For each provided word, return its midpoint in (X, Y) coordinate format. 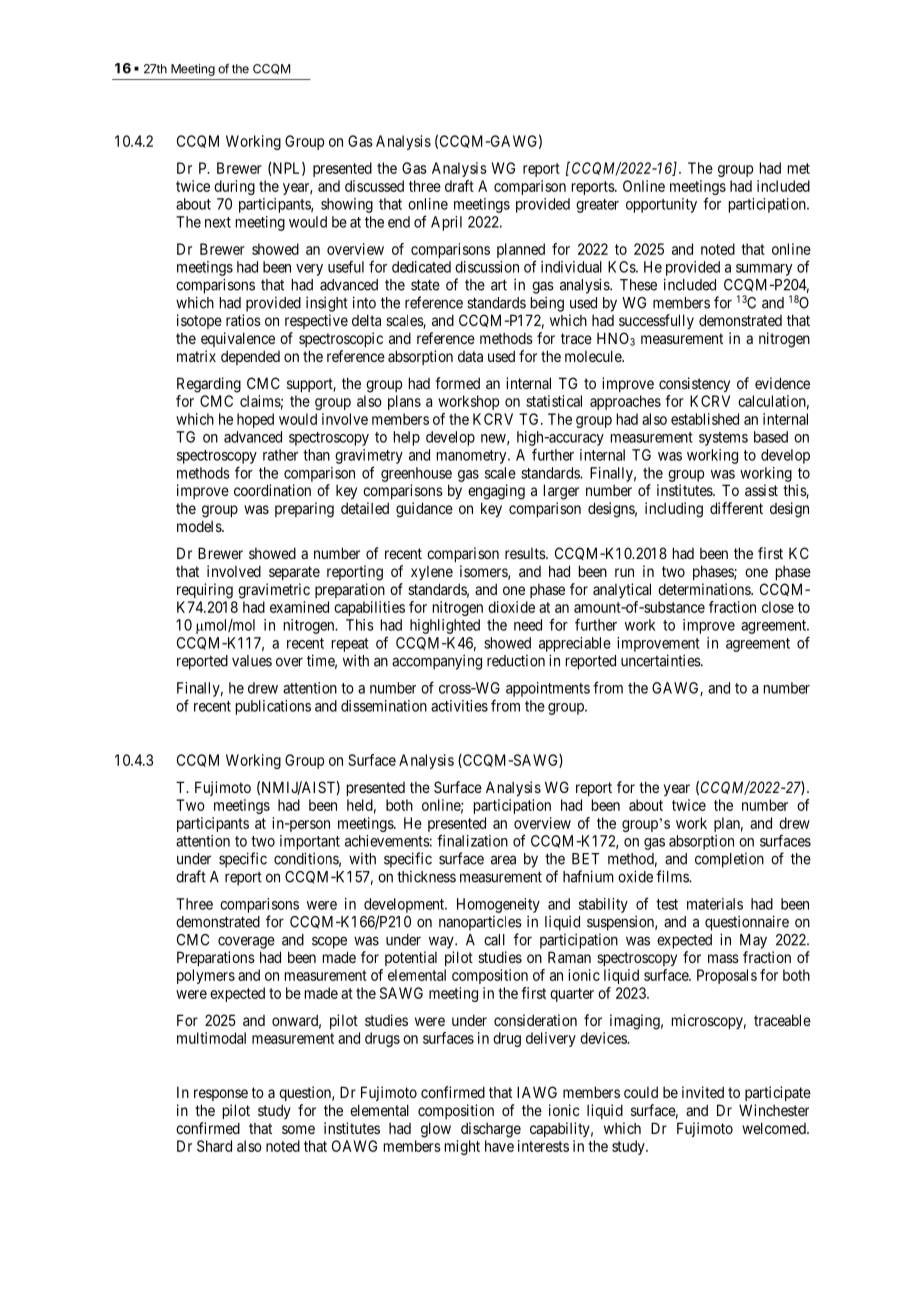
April (446, 223)
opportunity (661, 205)
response (221, 1095)
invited (703, 1092)
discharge (491, 1130)
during (234, 187)
